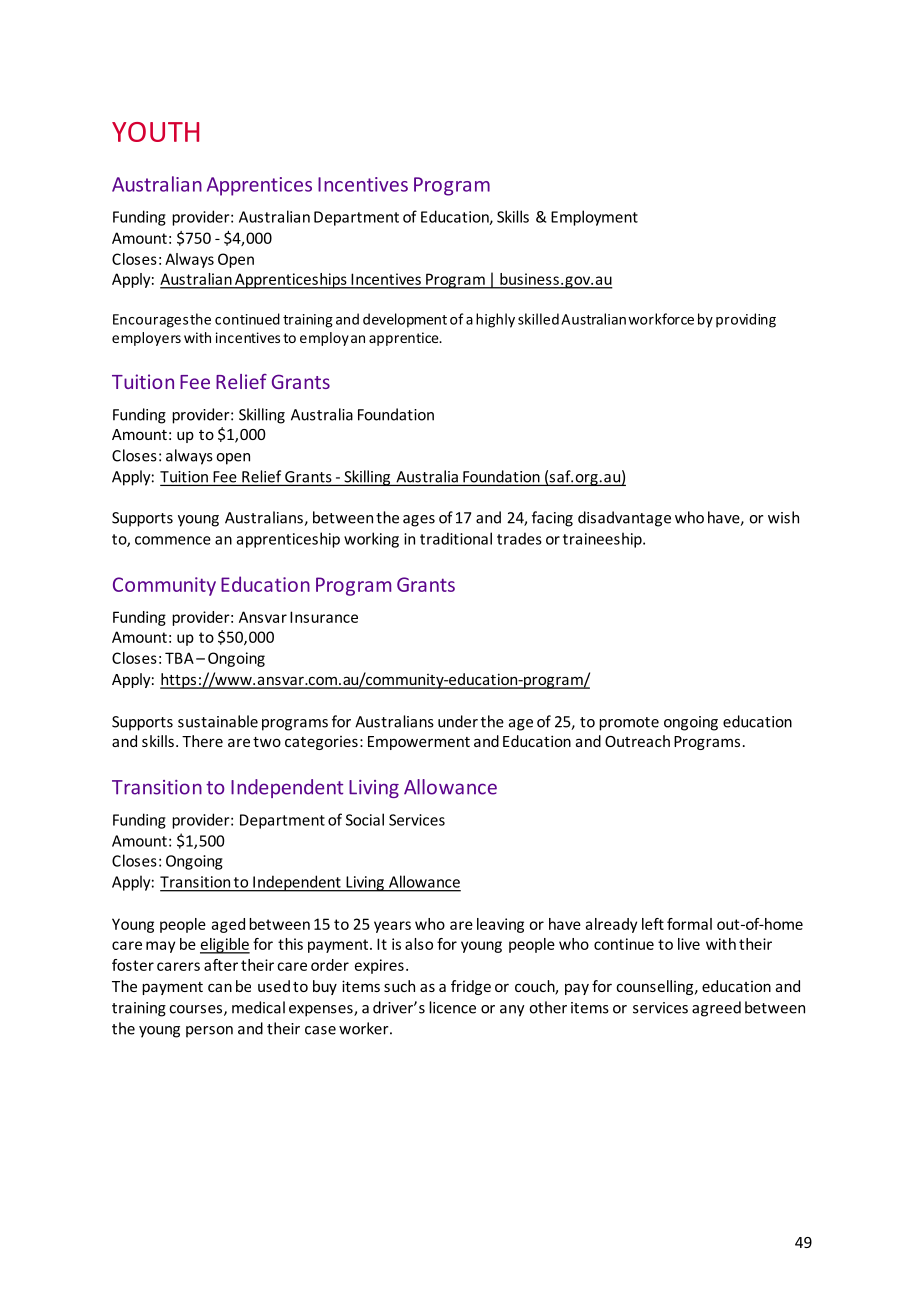  What do you see at coordinates (452, 1007) in the screenshot?
I see `licence` at bounding box center [452, 1007].
